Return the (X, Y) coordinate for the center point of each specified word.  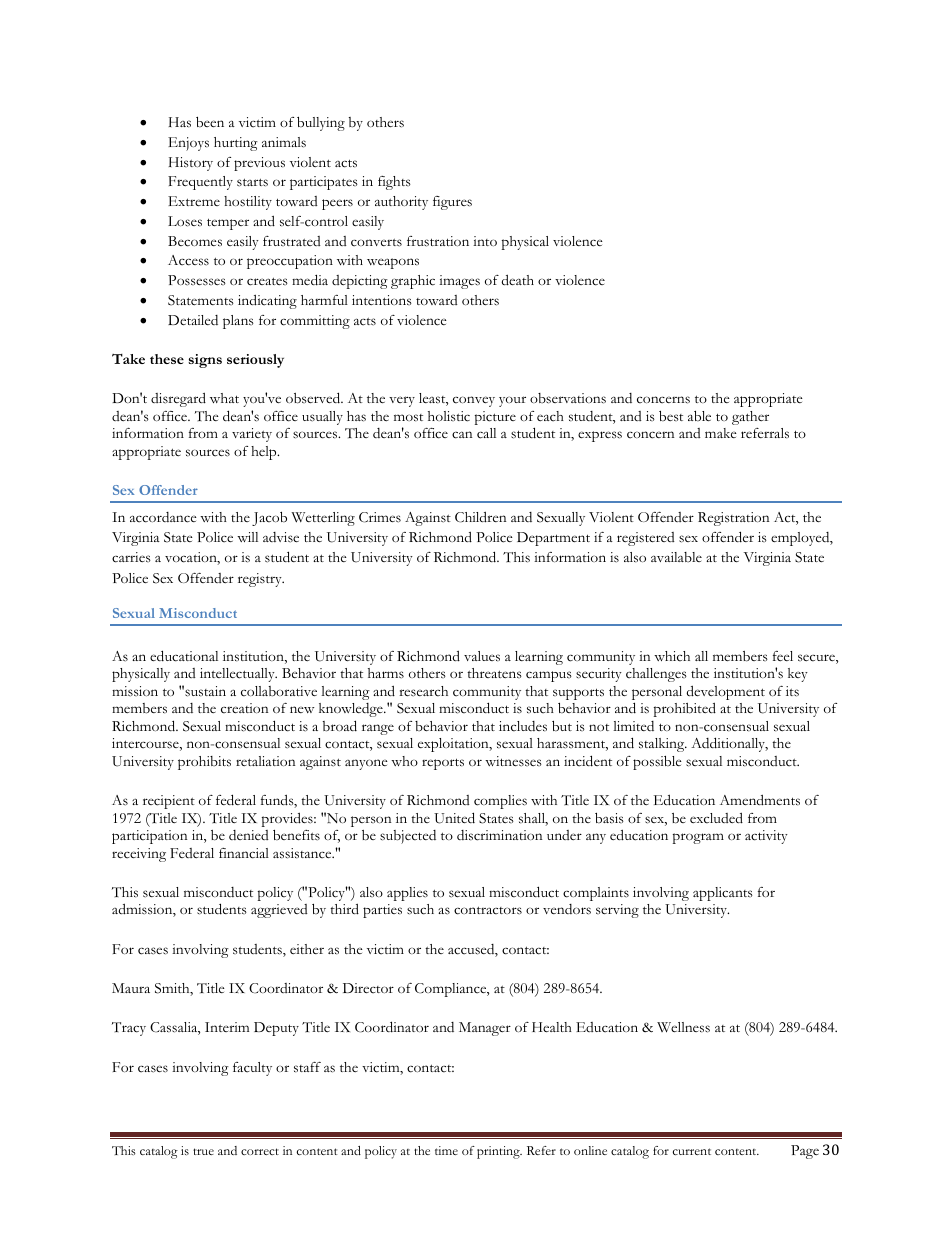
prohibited (685, 710)
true (203, 1151)
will (247, 537)
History (191, 164)
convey (474, 401)
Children (481, 517)
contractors (488, 910)
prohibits (204, 763)
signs (205, 361)
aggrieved (279, 911)
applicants (723, 894)
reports (443, 764)
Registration (734, 519)
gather (750, 418)
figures (452, 203)
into (485, 241)
